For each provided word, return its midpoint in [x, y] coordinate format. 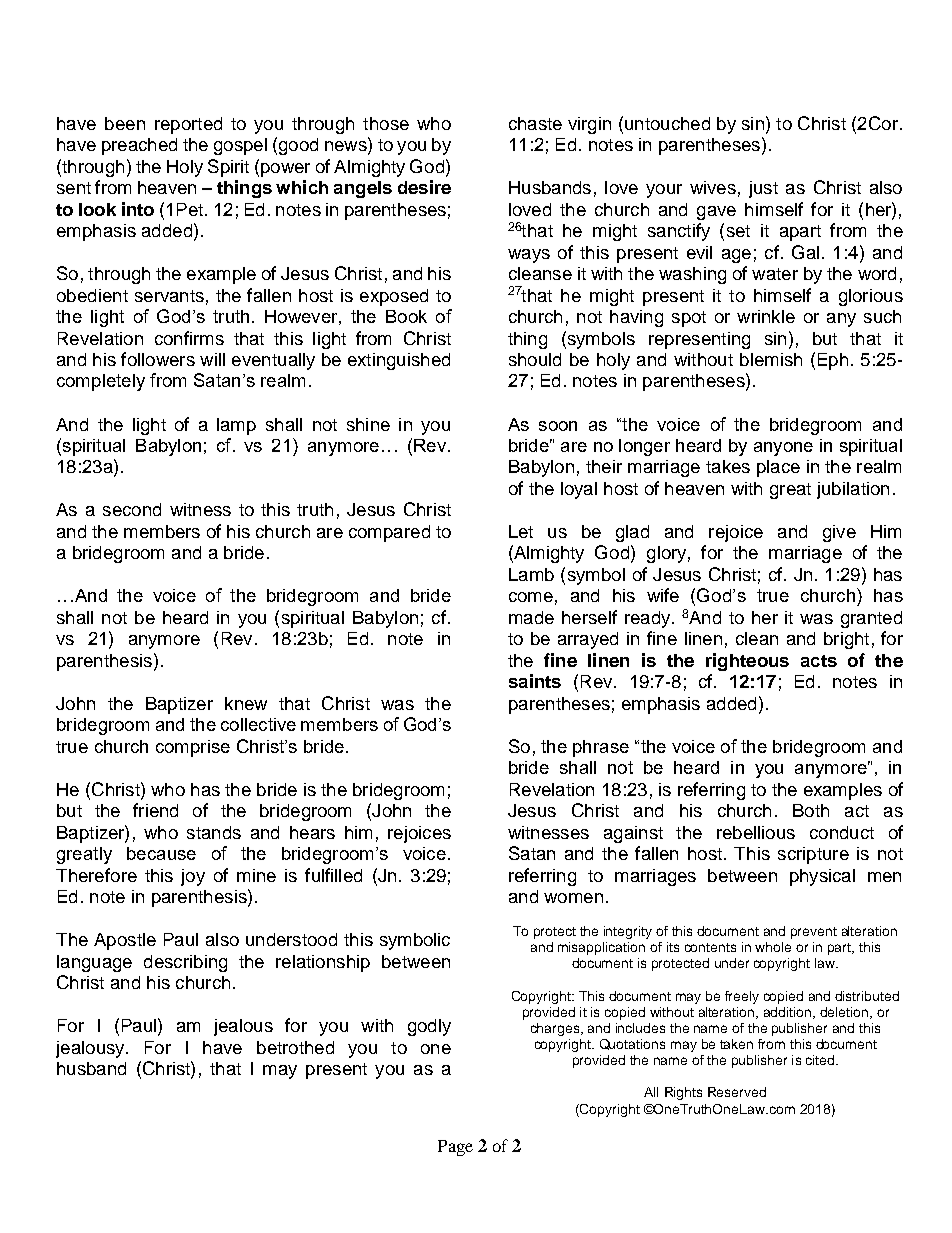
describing [185, 963]
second [132, 509]
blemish [771, 359]
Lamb [531, 574]
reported [188, 125]
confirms [189, 338]
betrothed [295, 1047]
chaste [535, 123]
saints [535, 681]
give [839, 533]
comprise [193, 748]
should [535, 359]
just [763, 189]
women [573, 898]
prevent [814, 933]
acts [819, 661]
